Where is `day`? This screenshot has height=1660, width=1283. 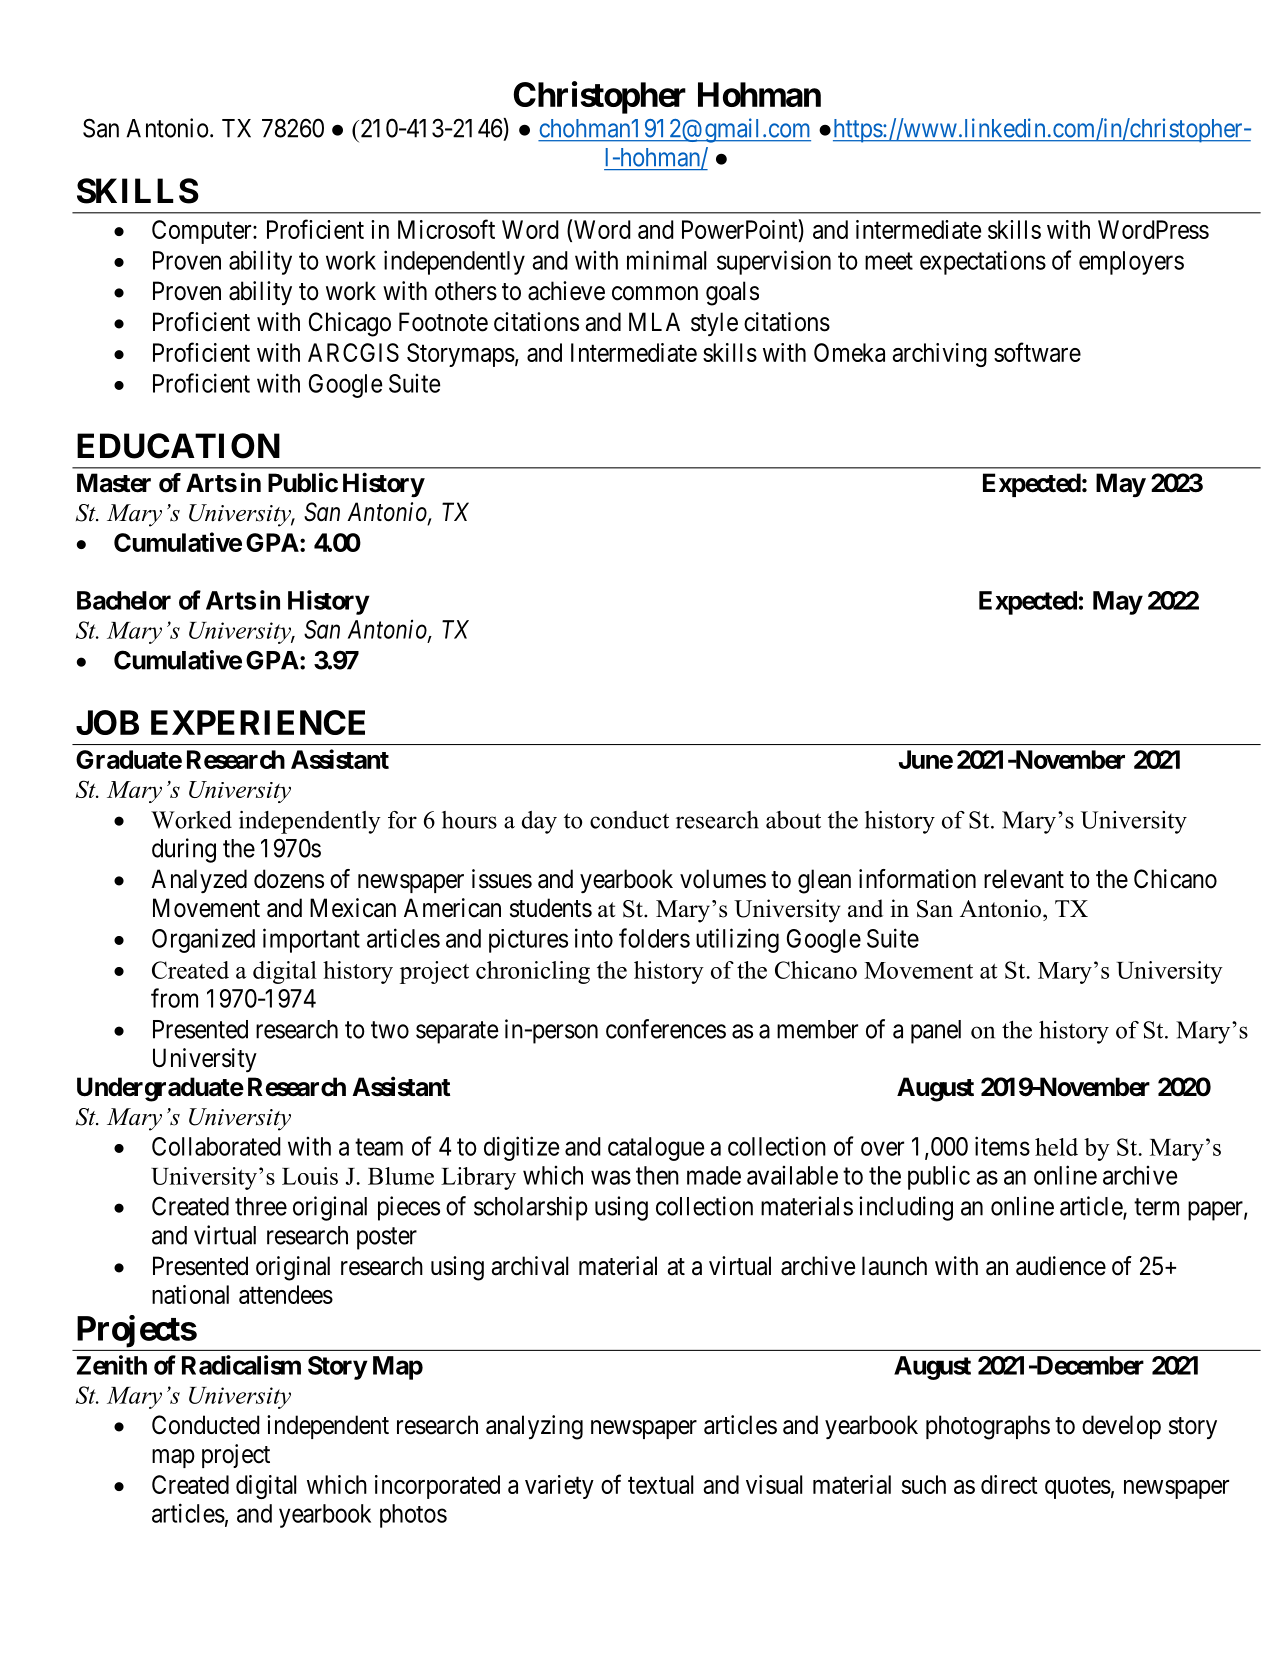
day is located at coordinates (539, 822).
